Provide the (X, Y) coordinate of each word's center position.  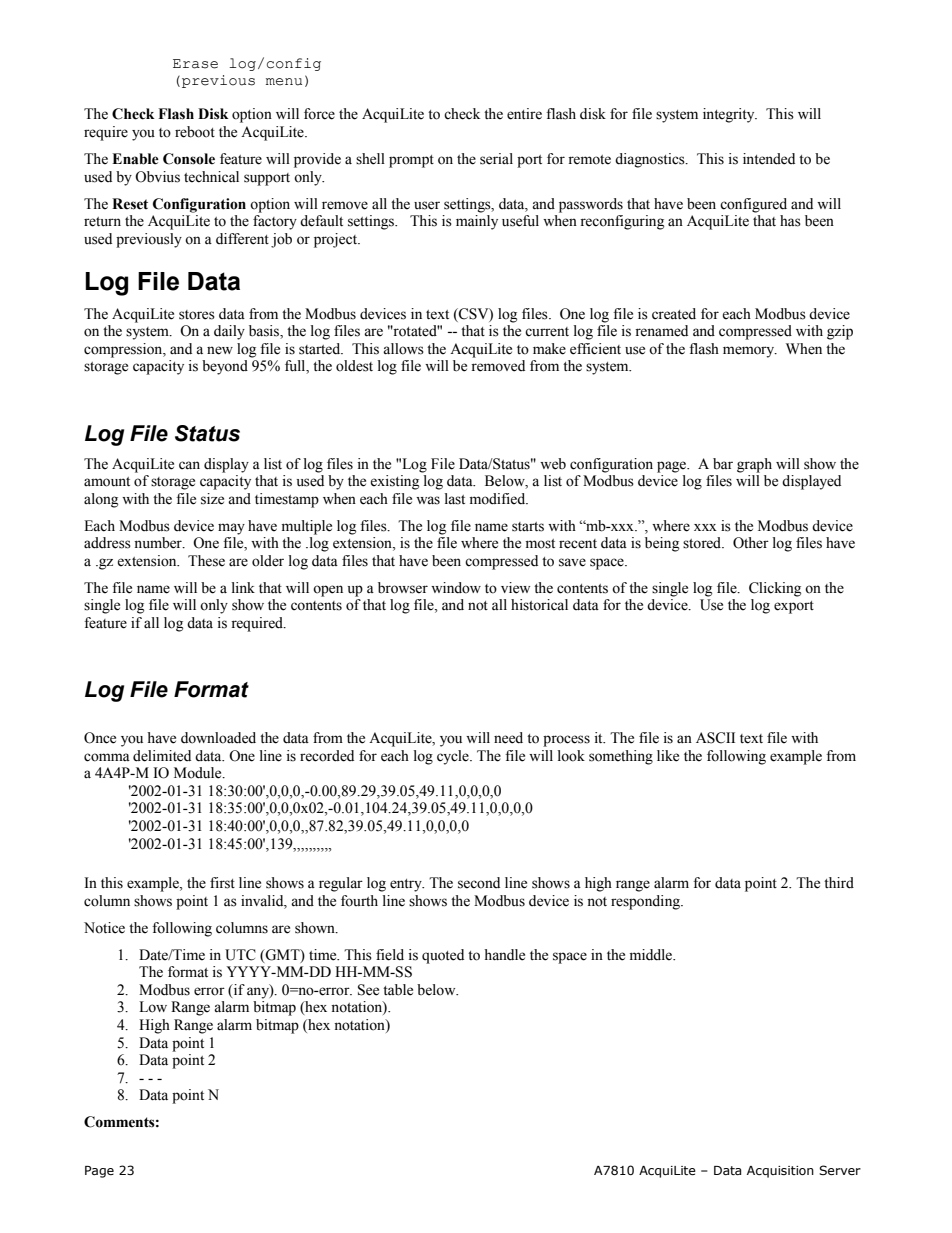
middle (652, 955)
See (368, 990)
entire (524, 114)
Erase (195, 64)
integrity (730, 115)
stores (197, 315)
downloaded (218, 738)
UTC (240, 955)
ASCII (715, 738)
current (547, 332)
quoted (443, 956)
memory (750, 352)
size (212, 499)
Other (751, 543)
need (508, 738)
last (455, 499)
